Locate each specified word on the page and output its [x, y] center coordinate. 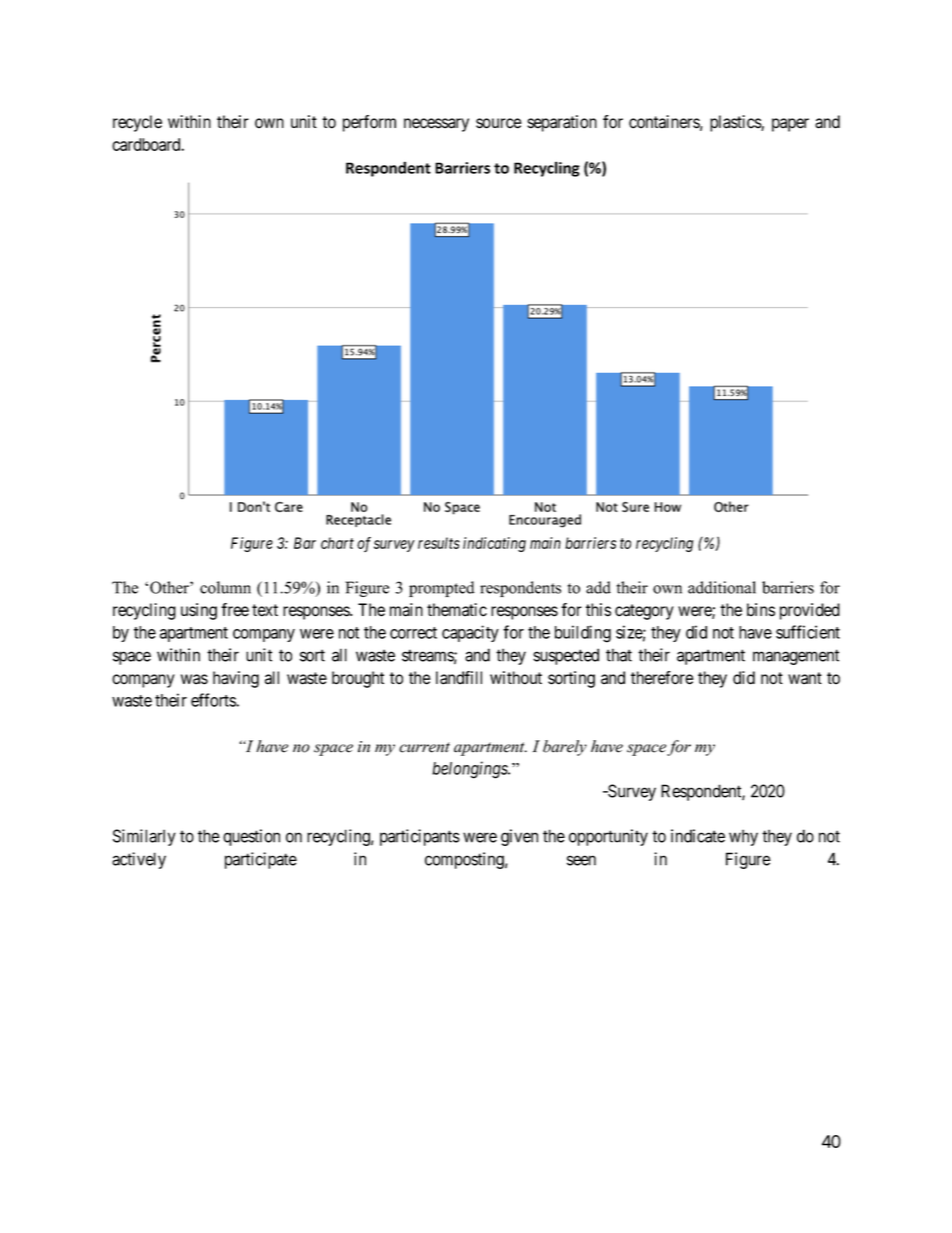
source [499, 123]
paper [790, 125]
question [251, 837]
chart [337, 543]
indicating [494, 544]
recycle [137, 123]
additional [722, 587]
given [519, 837]
